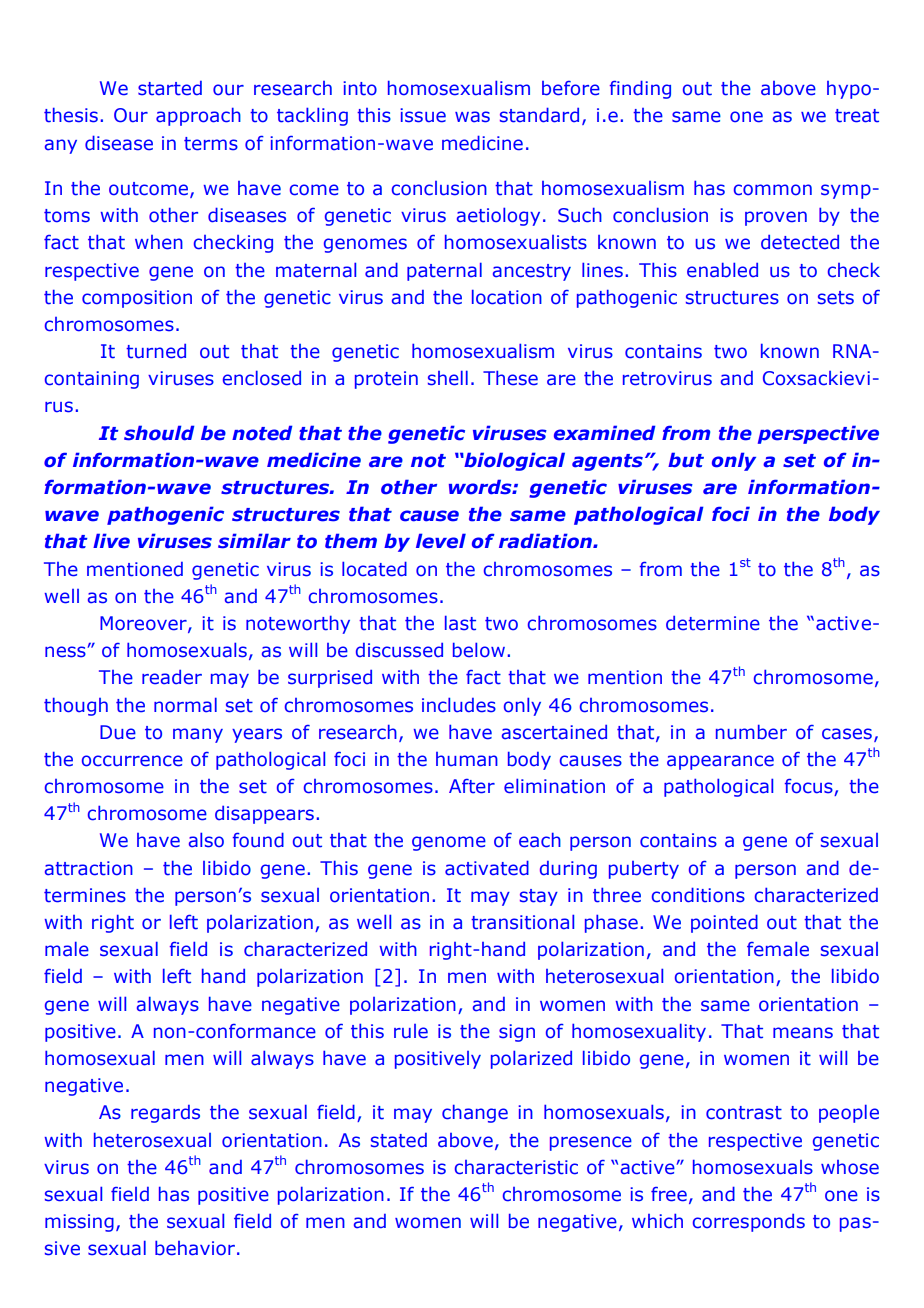 This document has width=924, height=1308. What do you see at coordinates (195, 1248) in the document?
I see `behavior` at bounding box center [195, 1248].
